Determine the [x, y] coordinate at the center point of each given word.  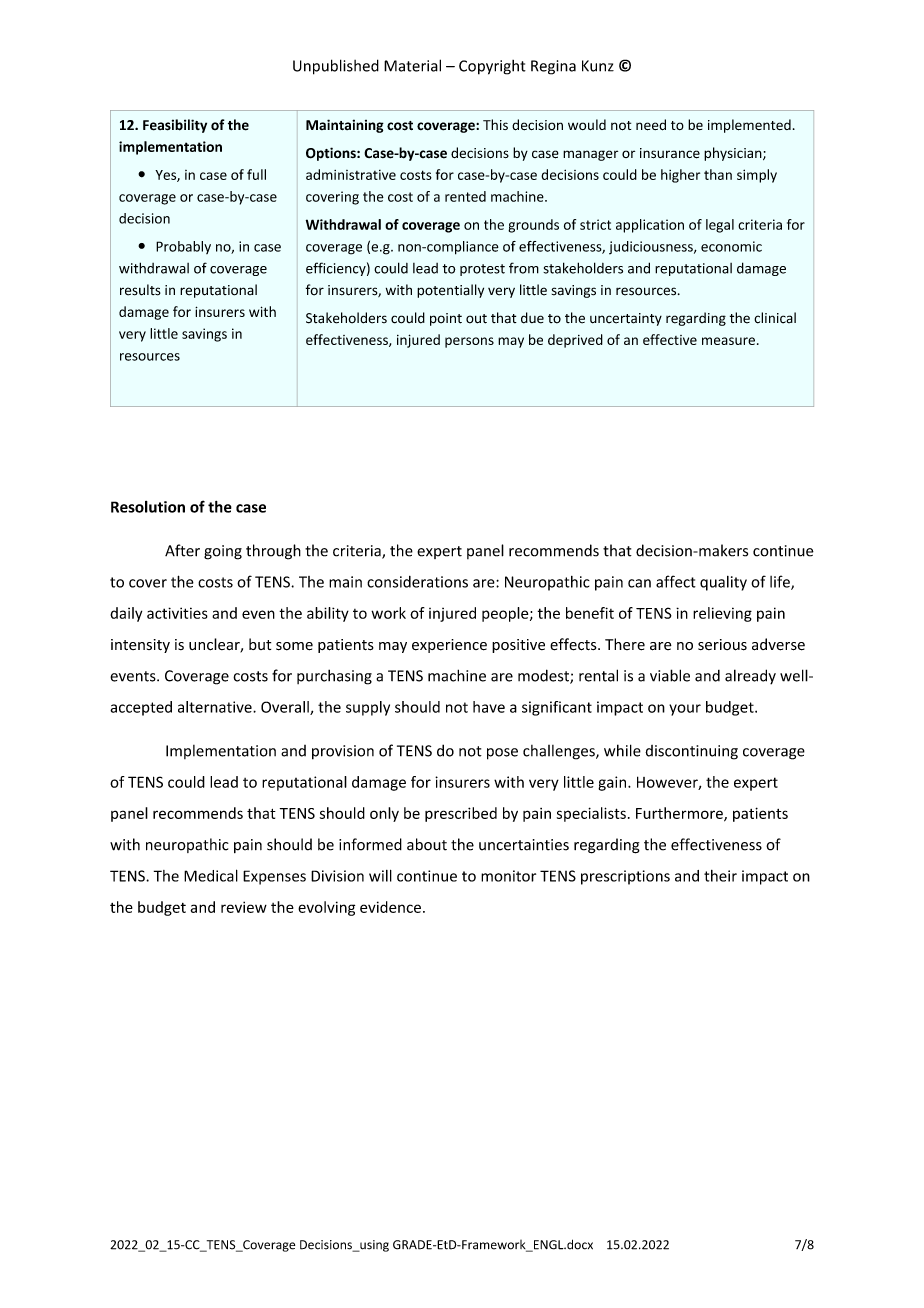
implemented [749, 126]
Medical [211, 875]
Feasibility [175, 126]
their [720, 876]
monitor [508, 876]
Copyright [492, 67]
